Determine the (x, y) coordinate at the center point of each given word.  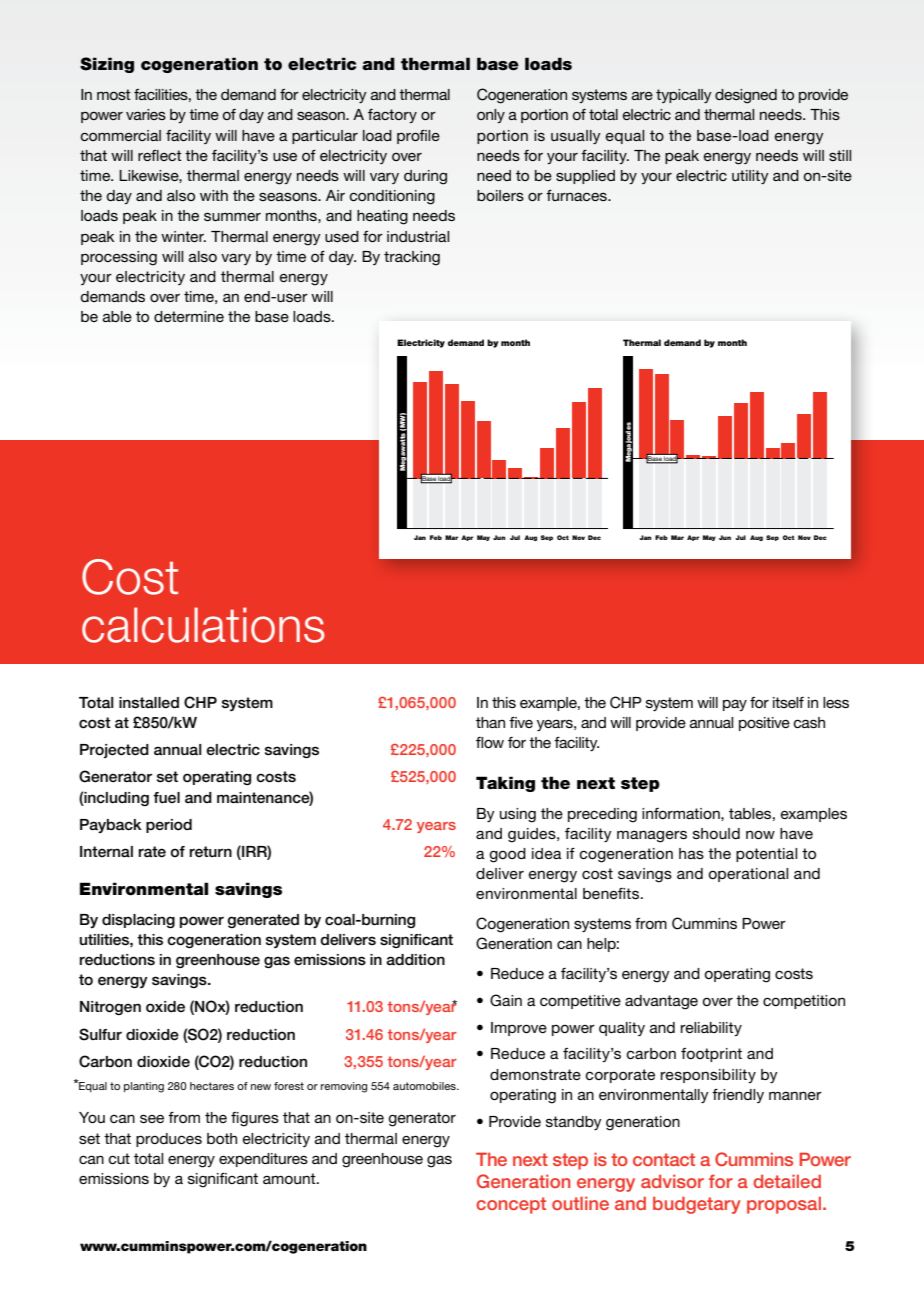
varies (146, 114)
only (491, 116)
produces (169, 1140)
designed (746, 96)
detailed (787, 1181)
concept (511, 1205)
